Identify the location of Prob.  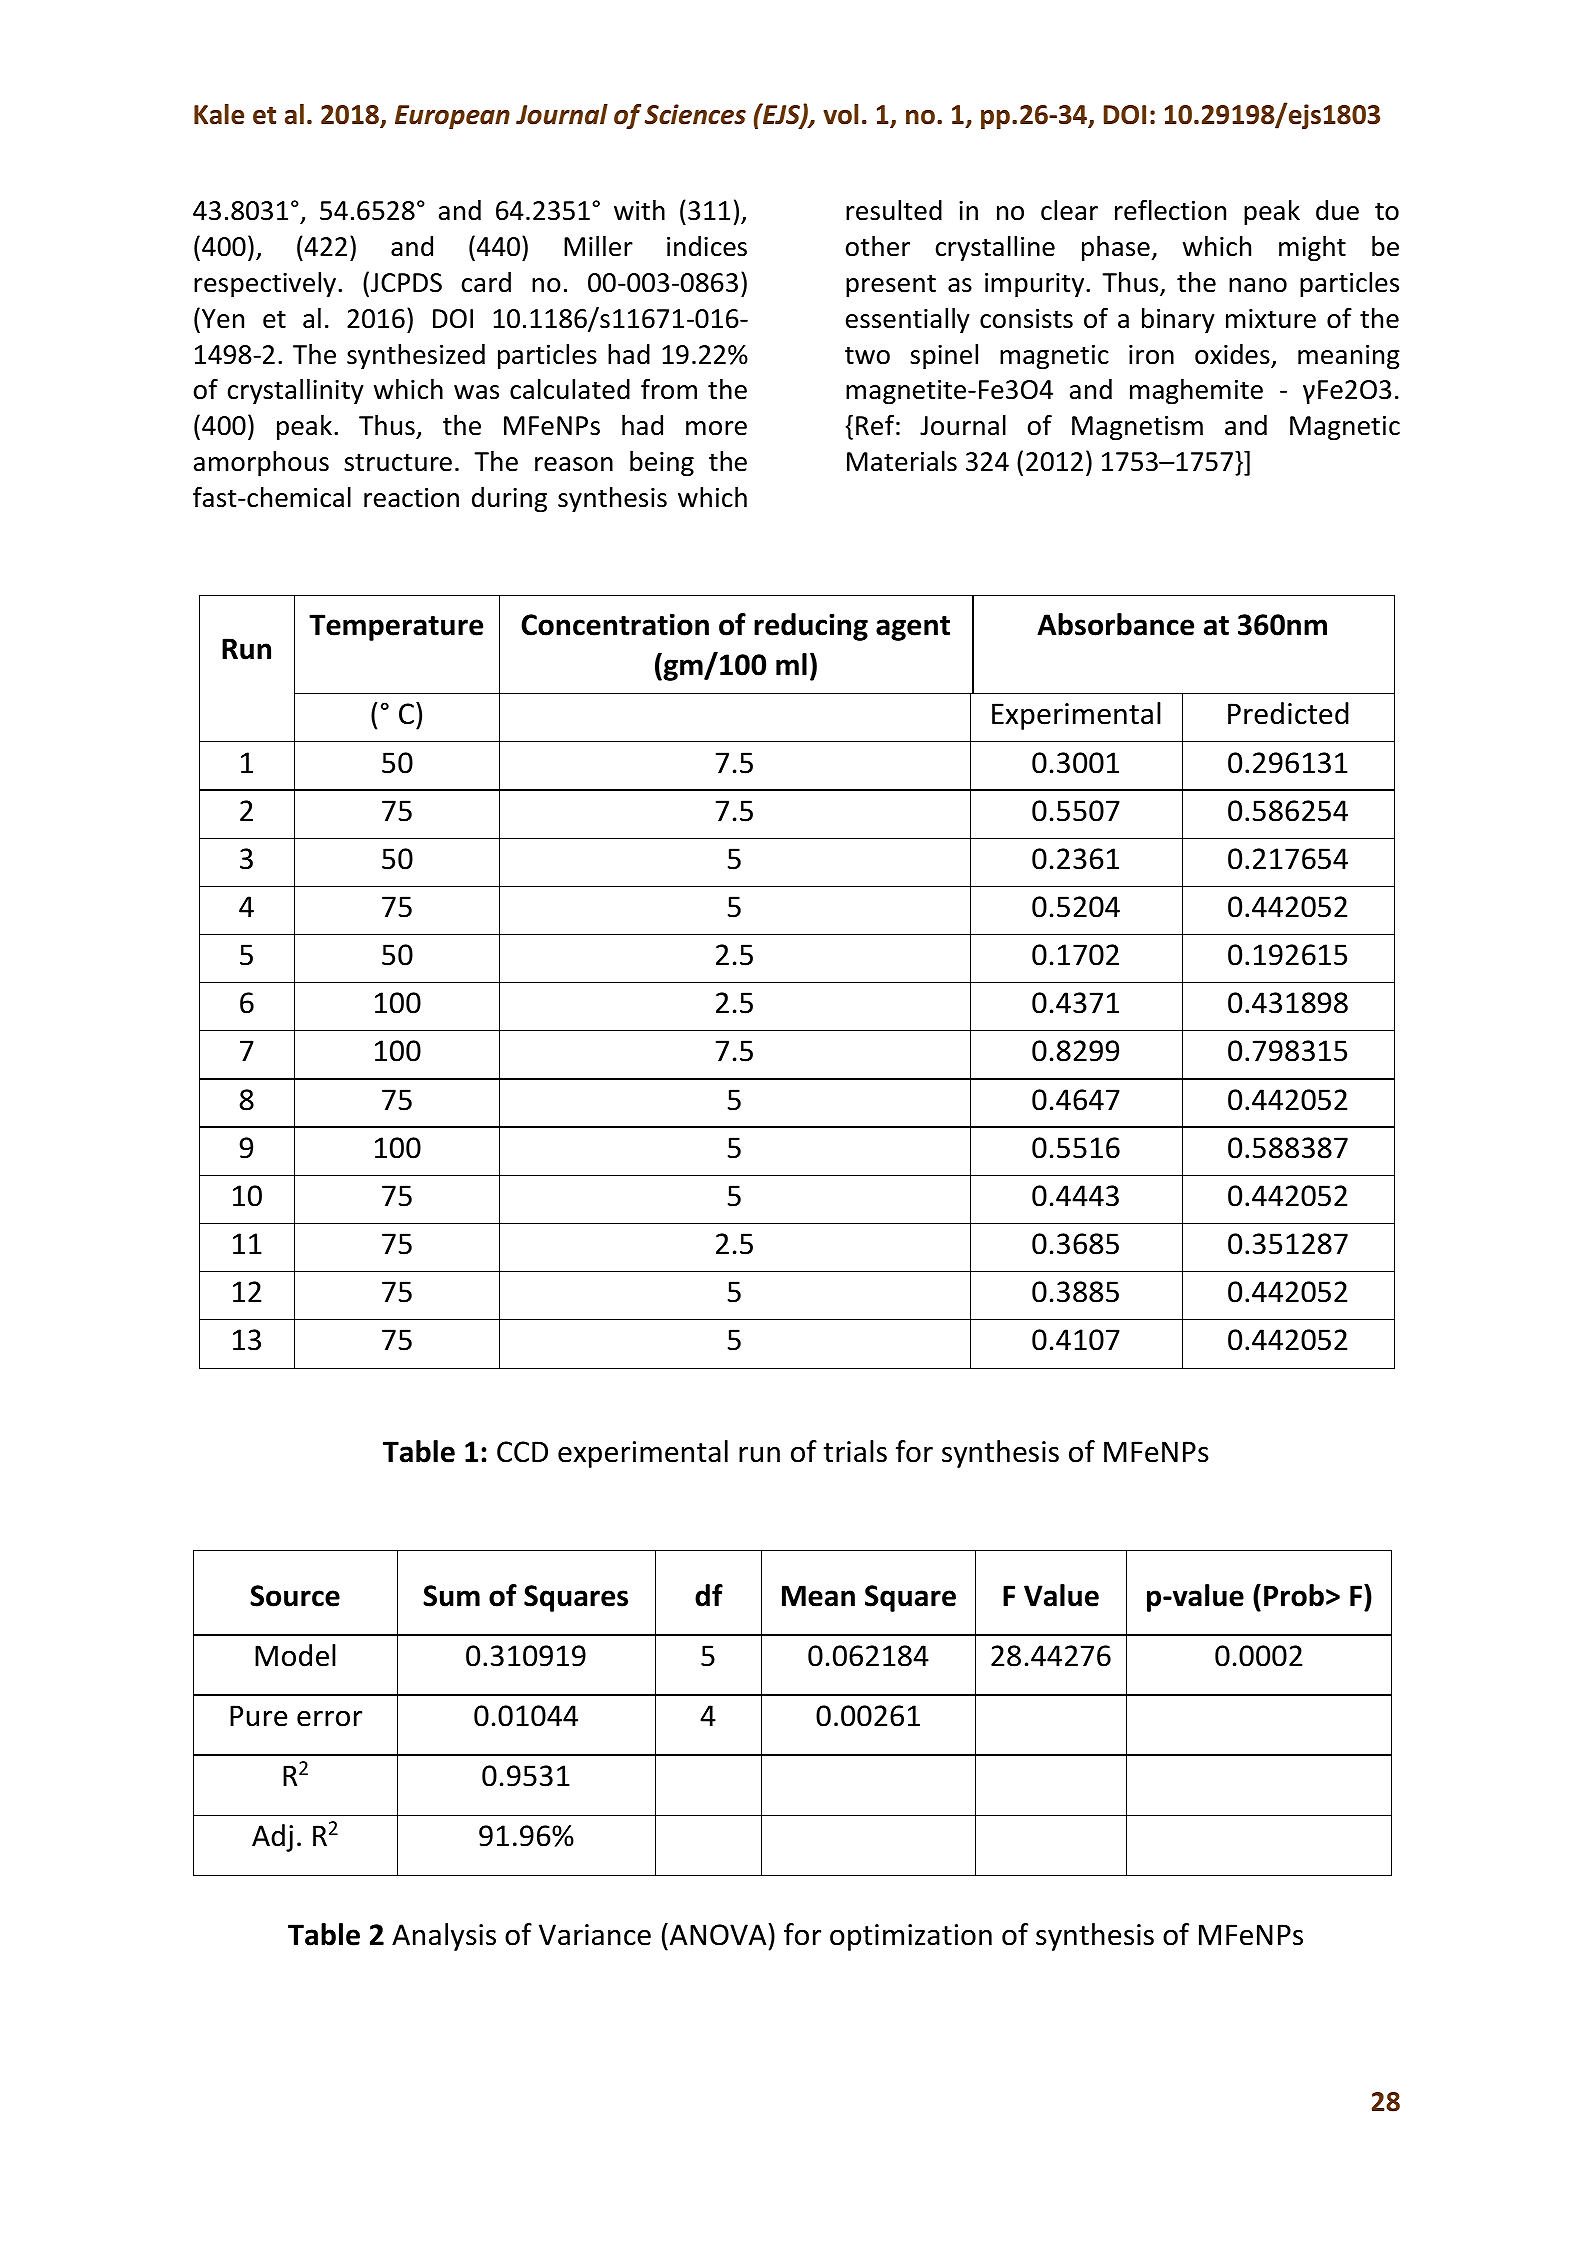
(1294, 1595).
